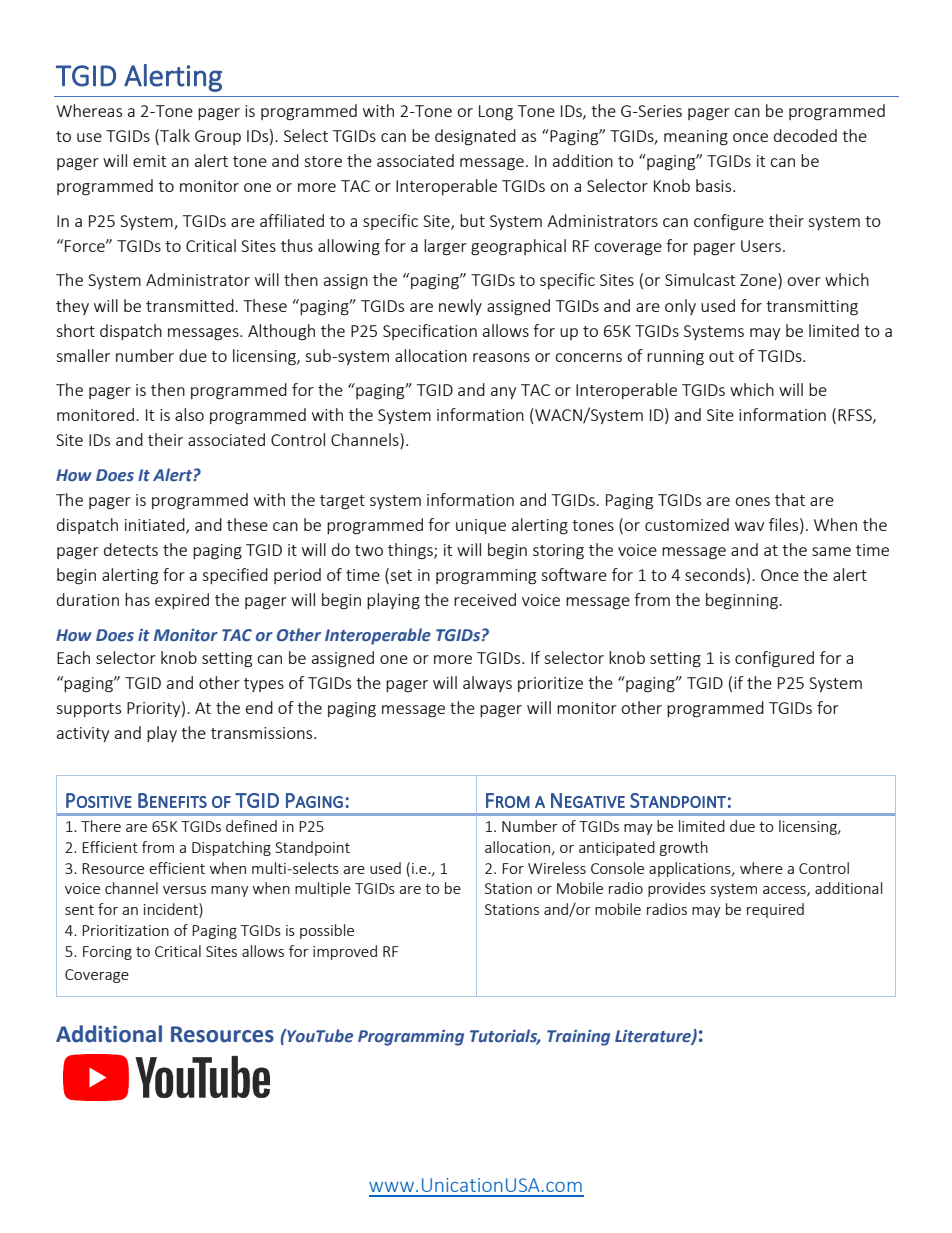 The width and height of the screenshot is (952, 1233). Describe the element at coordinates (775, 910) in the screenshot. I see `required` at that location.
